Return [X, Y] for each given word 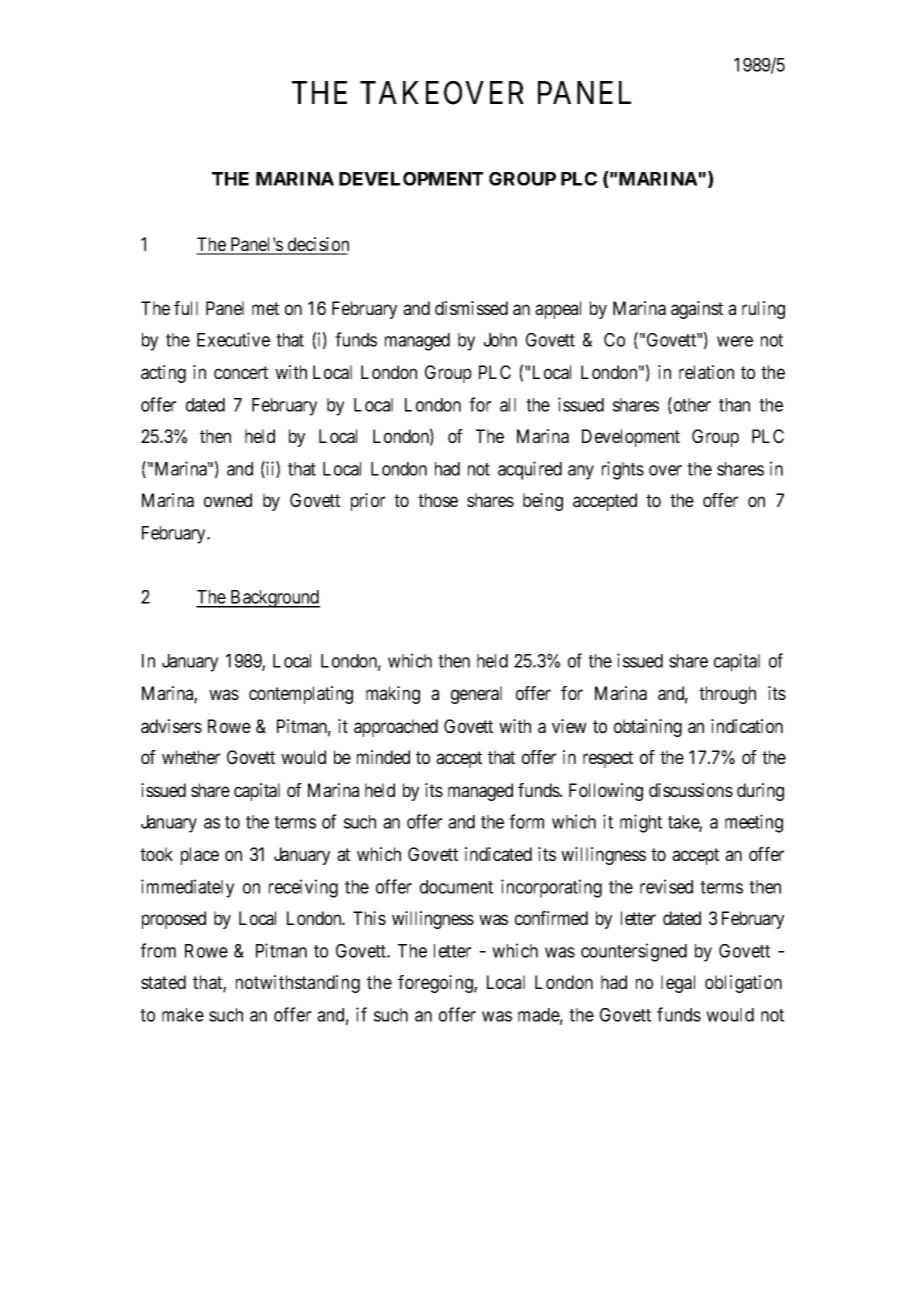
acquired [530, 470]
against [697, 310]
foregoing [436, 984]
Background [274, 599]
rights [623, 470]
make [183, 1015]
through [727, 695]
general [476, 695]
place [200, 856]
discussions [691, 790]
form [526, 821]
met [265, 308]
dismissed [471, 308]
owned [228, 500]
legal [678, 984]
